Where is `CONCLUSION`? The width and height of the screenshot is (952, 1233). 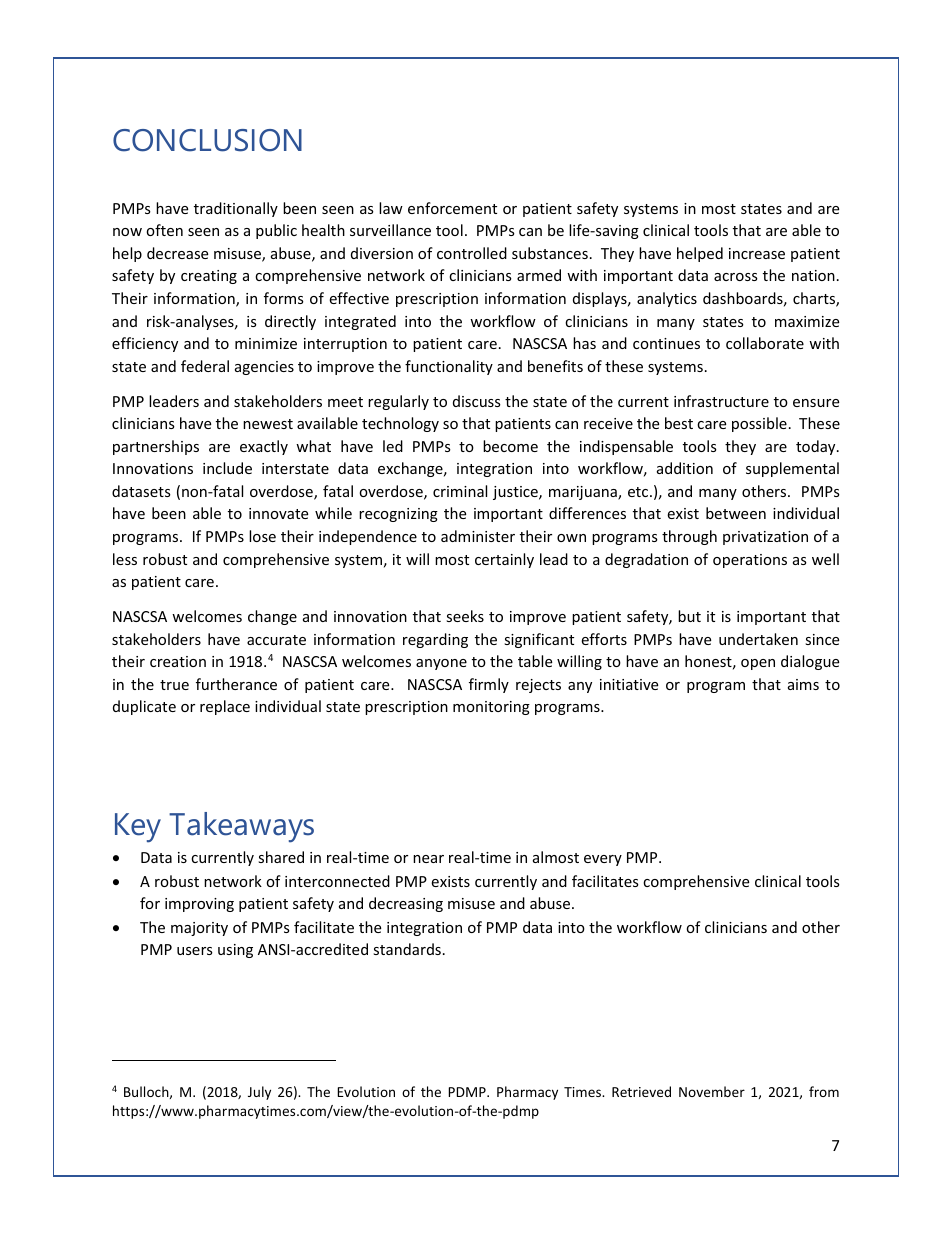 CONCLUSION is located at coordinates (207, 140).
